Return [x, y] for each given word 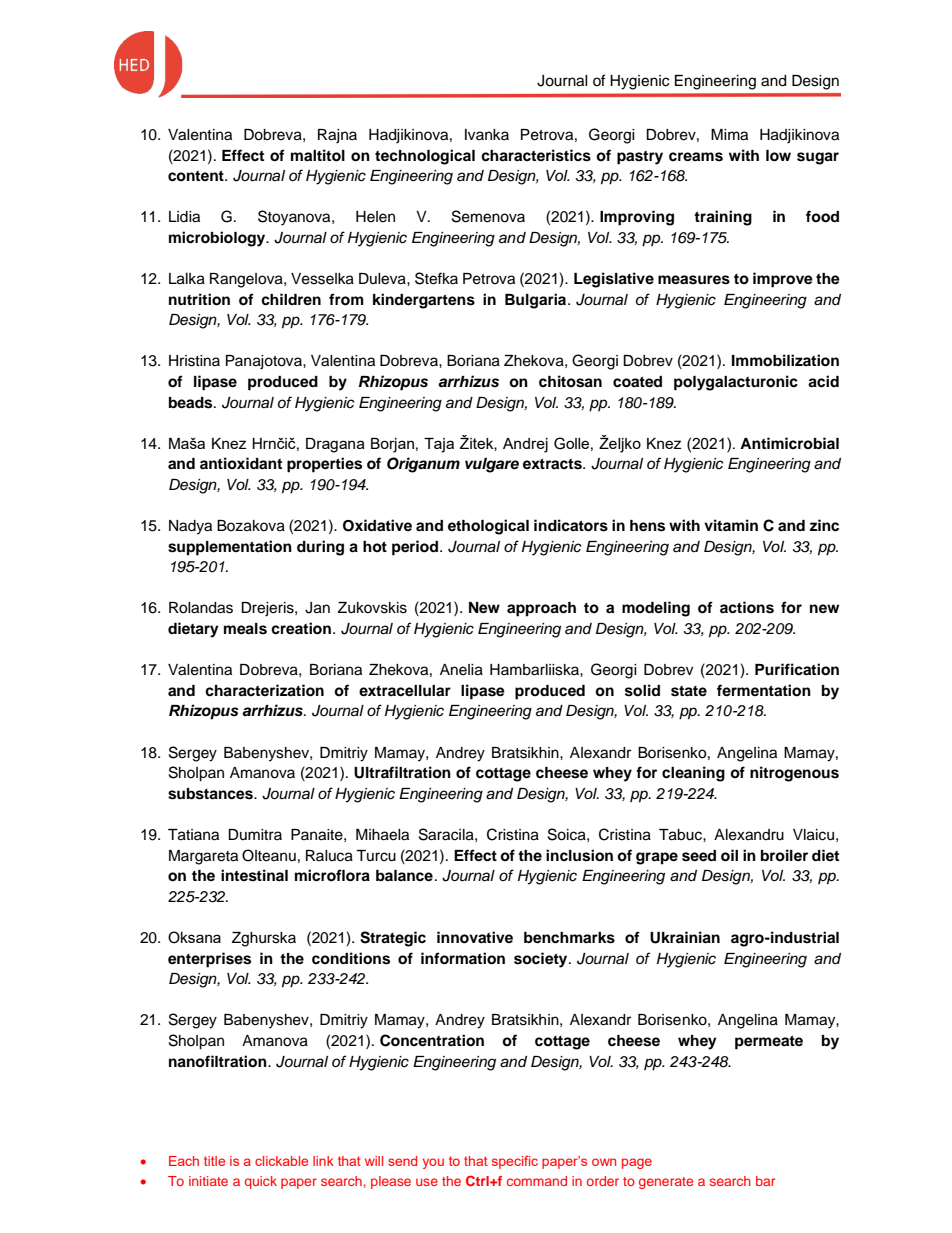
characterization [264, 690]
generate [666, 1183]
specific [515, 1162]
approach [541, 609]
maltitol [318, 155]
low [778, 156]
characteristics [536, 155]
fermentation [764, 690]
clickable [281, 1161]
